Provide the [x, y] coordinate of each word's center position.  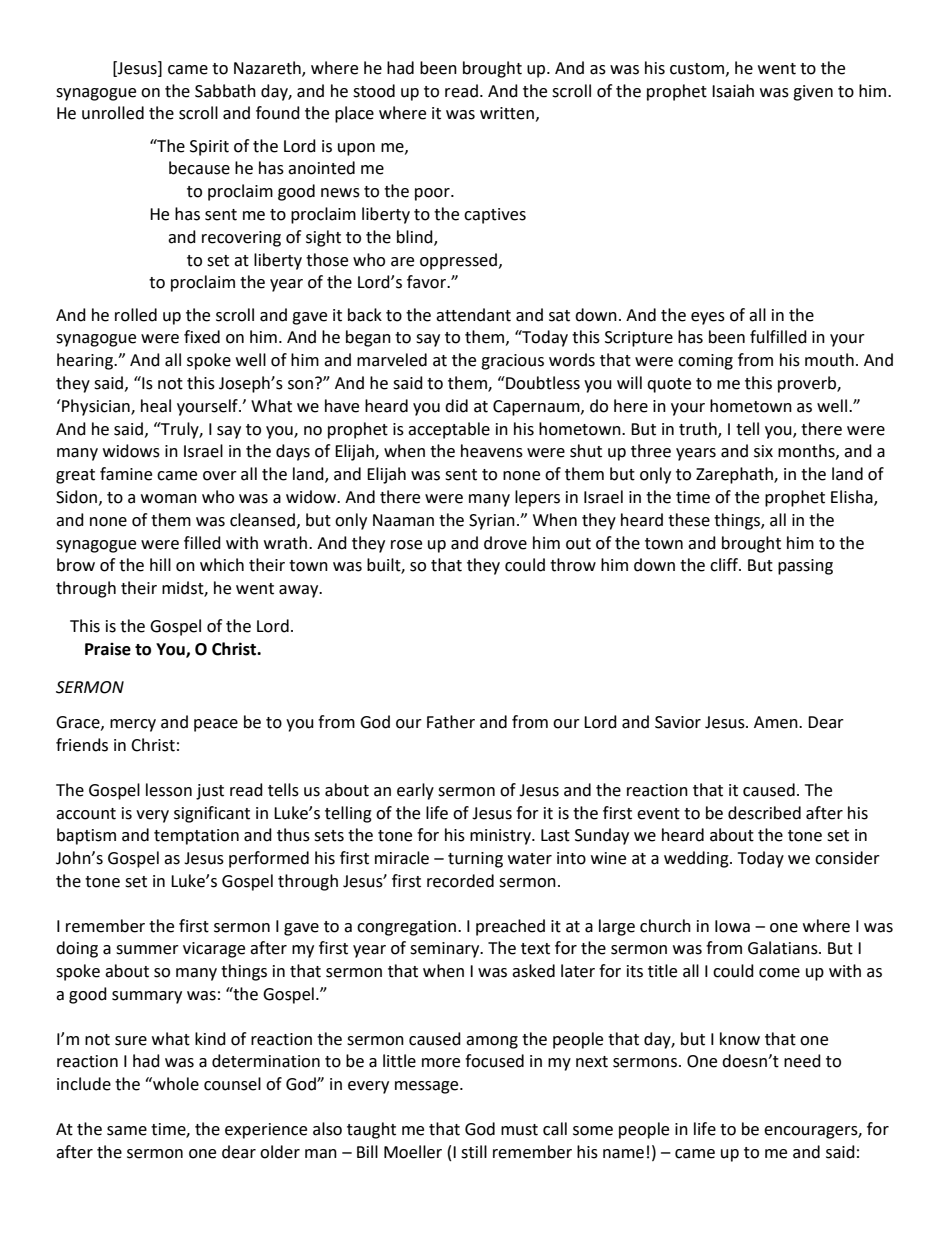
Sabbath [225, 91]
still [474, 1152]
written [507, 113]
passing [805, 567]
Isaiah [733, 91]
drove [505, 543]
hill [160, 564]
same [127, 1131]
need [802, 1061]
